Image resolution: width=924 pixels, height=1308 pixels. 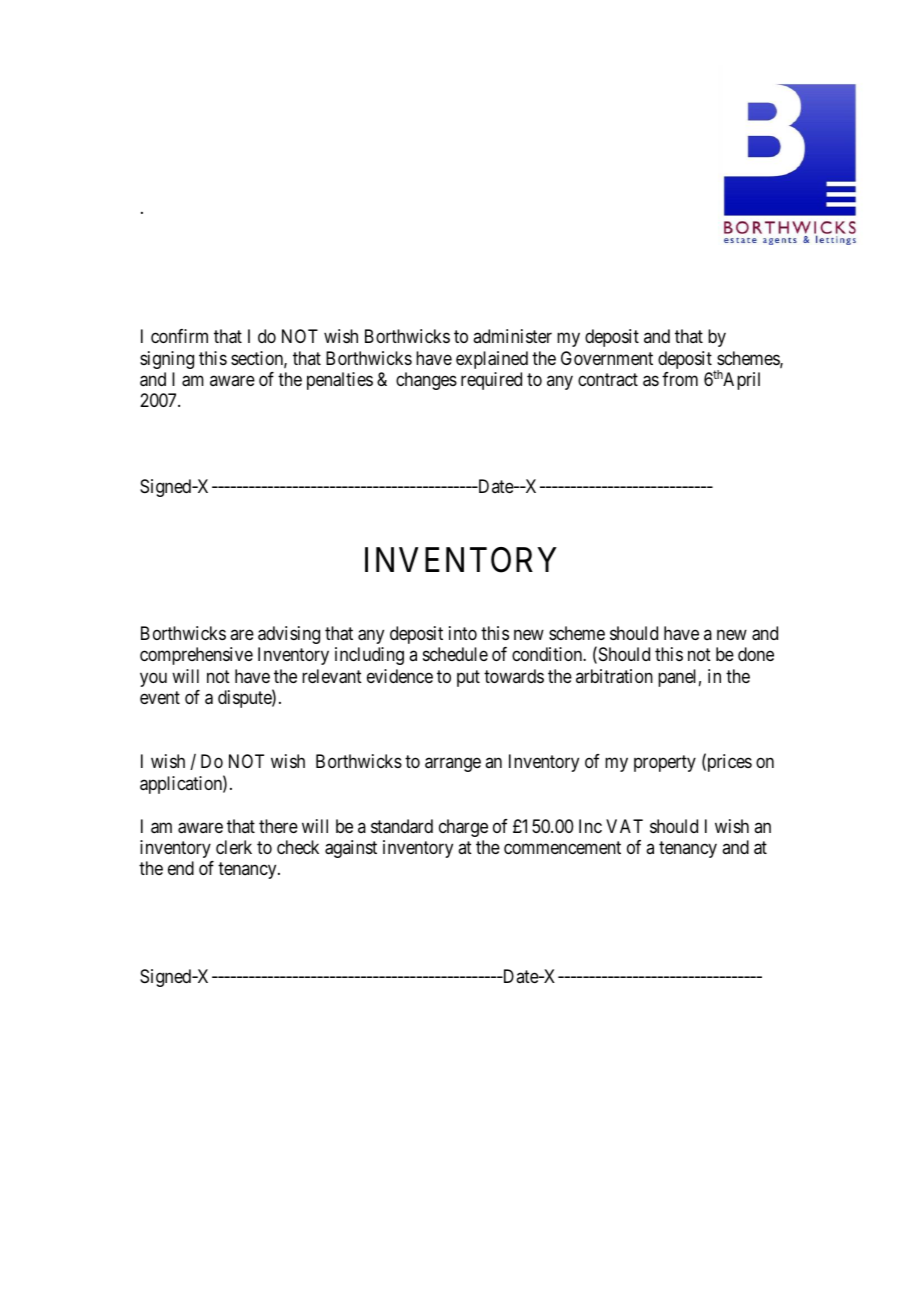 What do you see at coordinates (463, 828) in the screenshot?
I see `charge` at bounding box center [463, 828].
